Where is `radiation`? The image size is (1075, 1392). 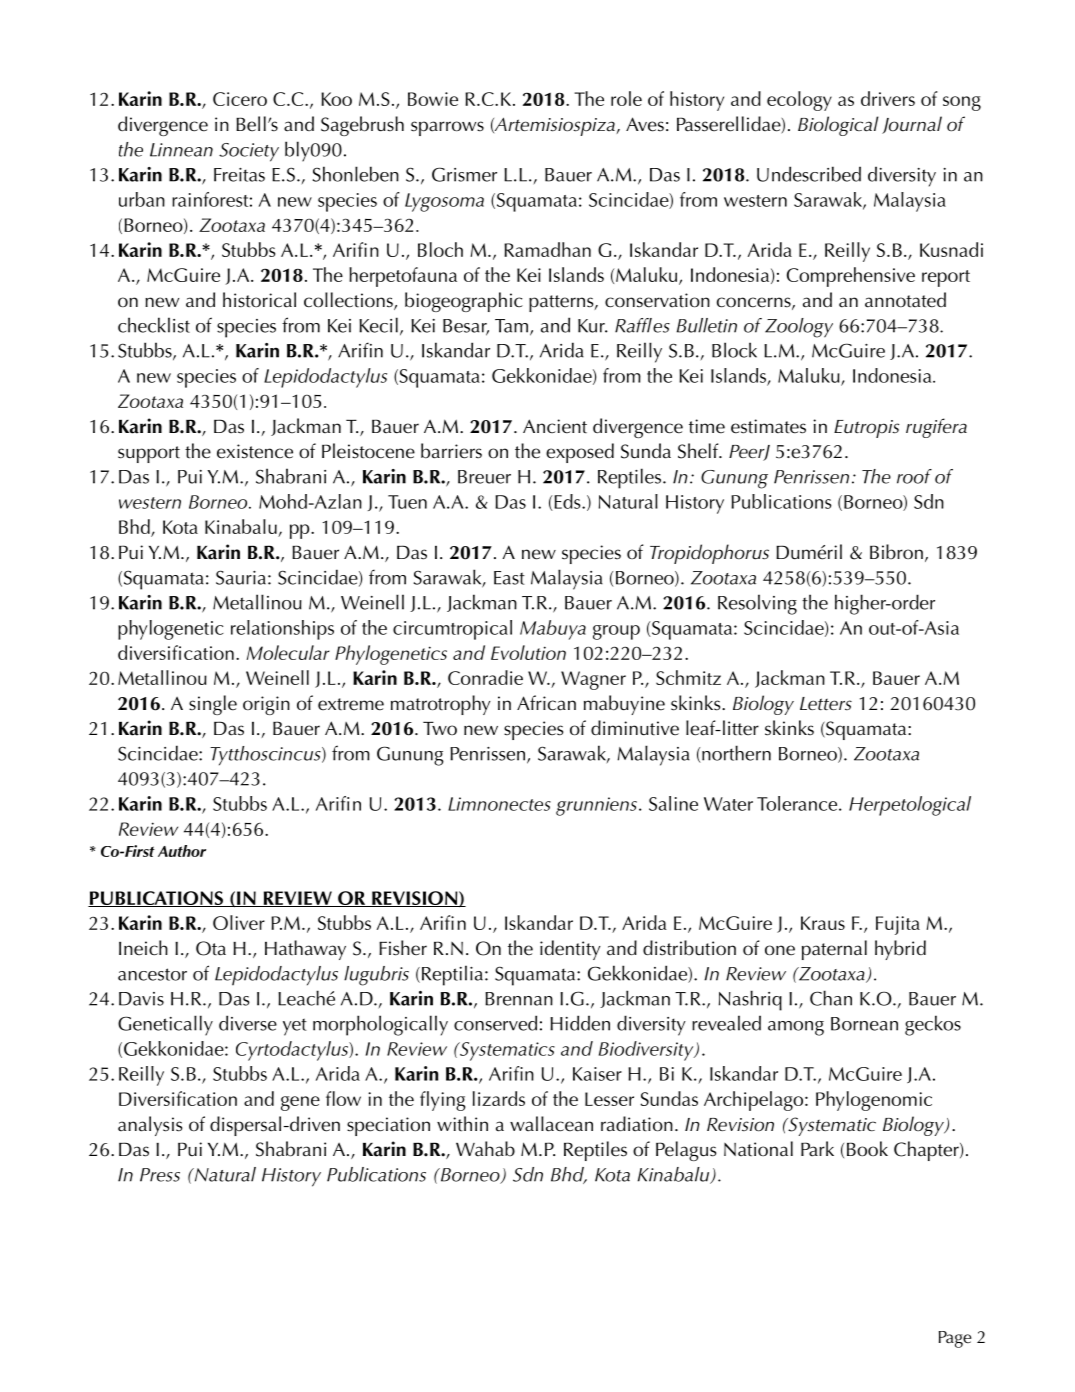
radiation is located at coordinates (637, 1124).
